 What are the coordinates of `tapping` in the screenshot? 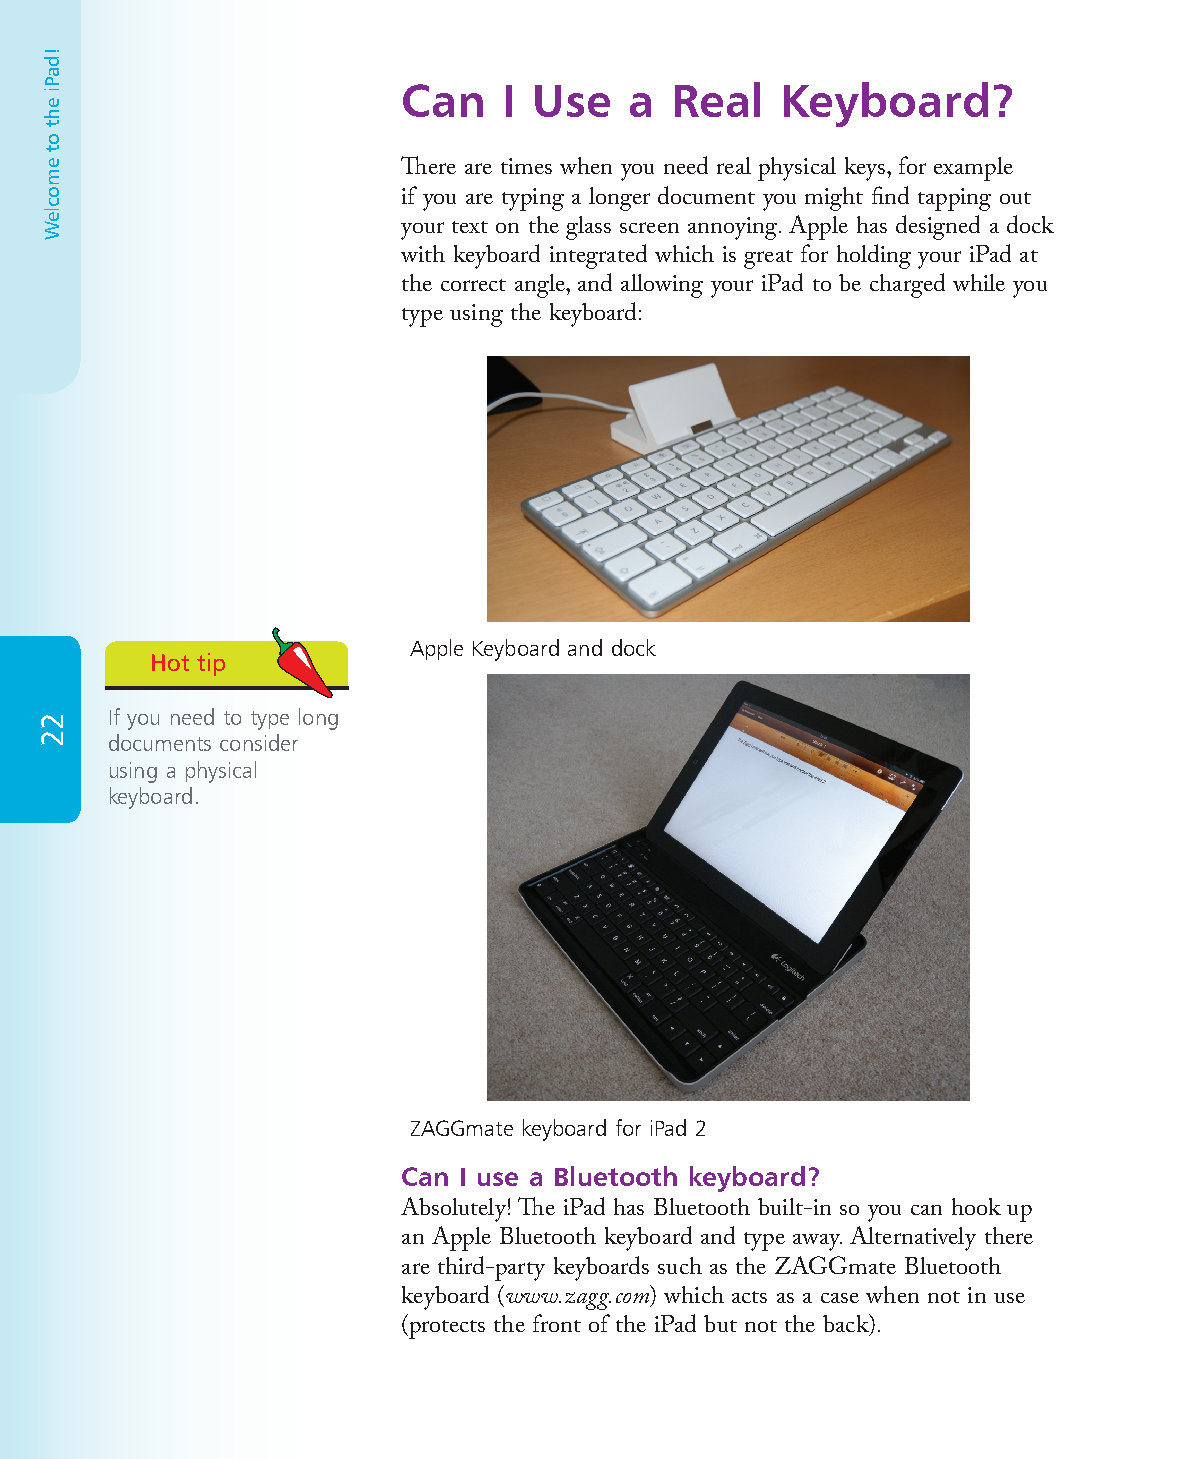 It's located at (954, 199).
